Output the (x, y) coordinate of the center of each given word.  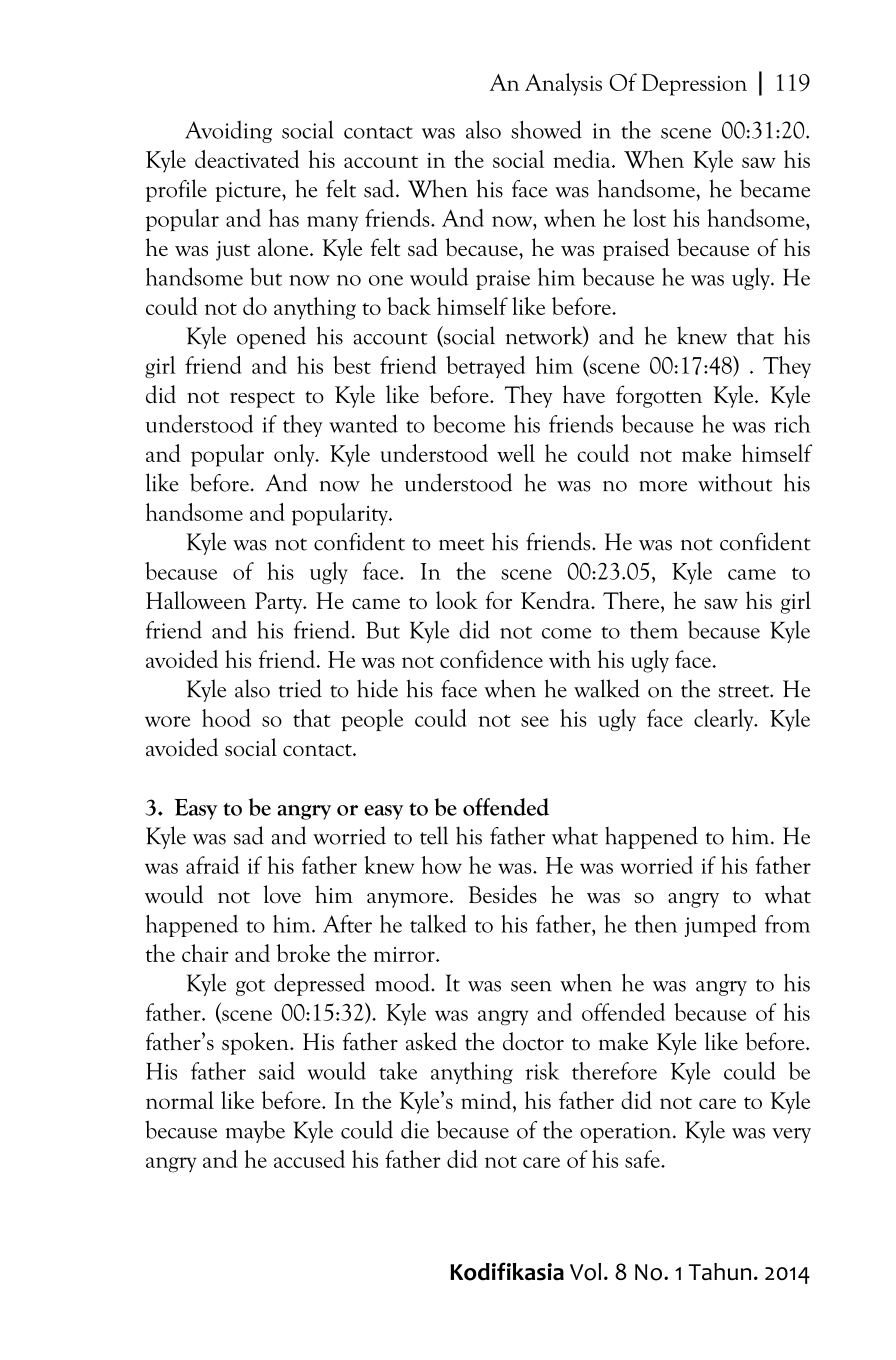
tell (434, 835)
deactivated (247, 159)
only (295, 455)
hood (226, 718)
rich (792, 424)
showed (546, 129)
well (516, 453)
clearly (725, 720)
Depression (694, 85)
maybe (255, 1131)
